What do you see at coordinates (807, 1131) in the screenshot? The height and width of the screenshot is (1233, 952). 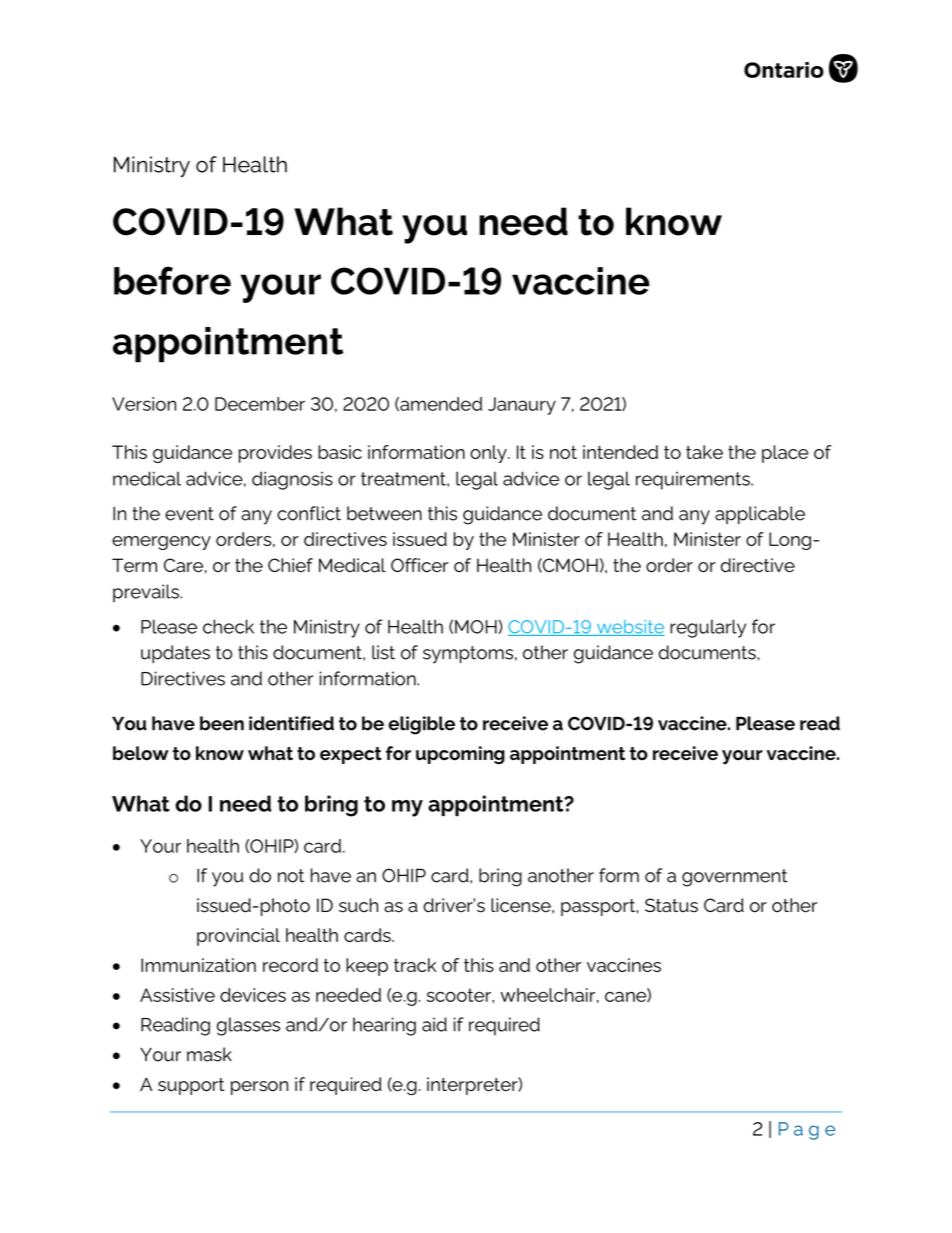 I see `Page` at bounding box center [807, 1131].
